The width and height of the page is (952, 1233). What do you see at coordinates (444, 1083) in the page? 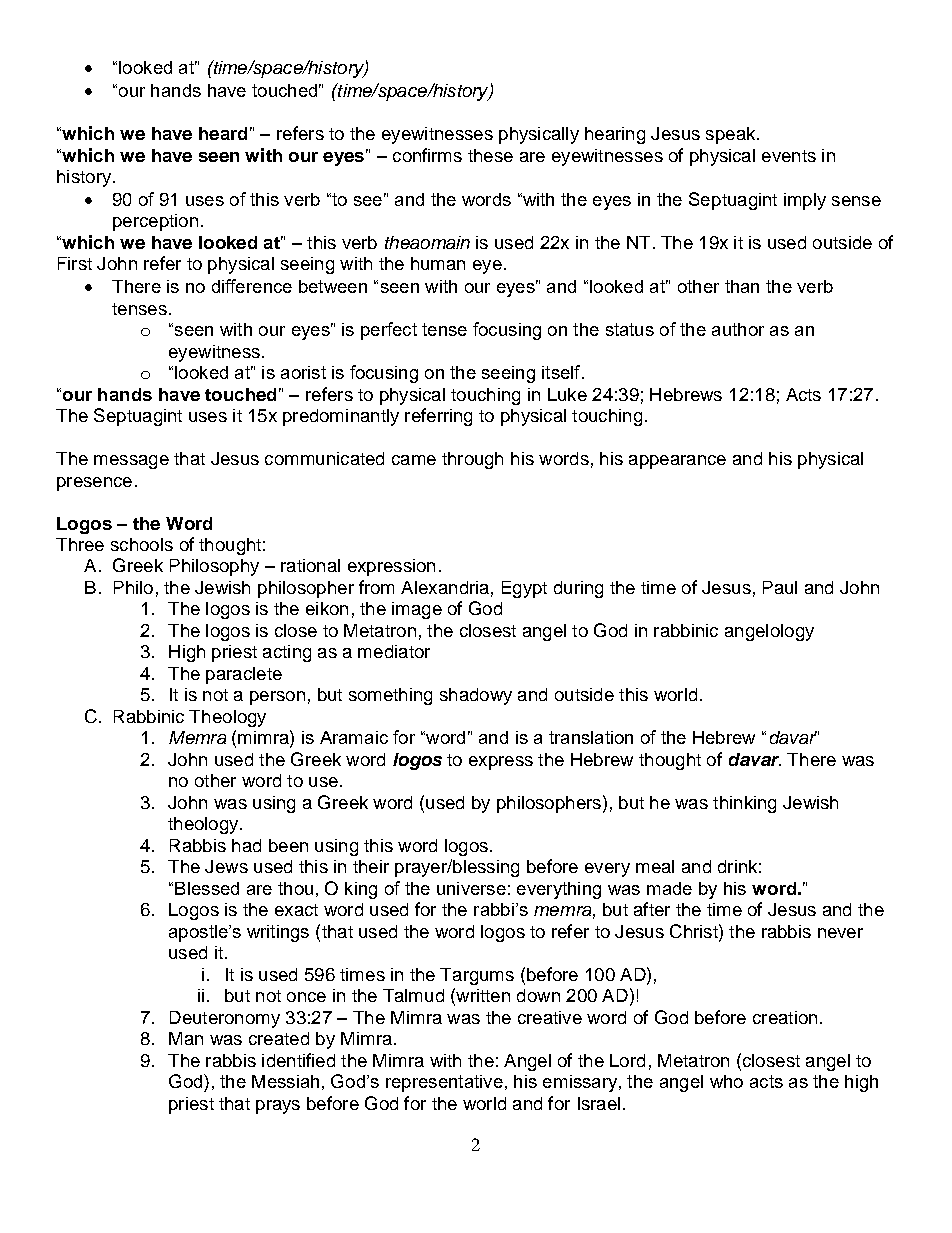
I see `representative` at bounding box center [444, 1083].
